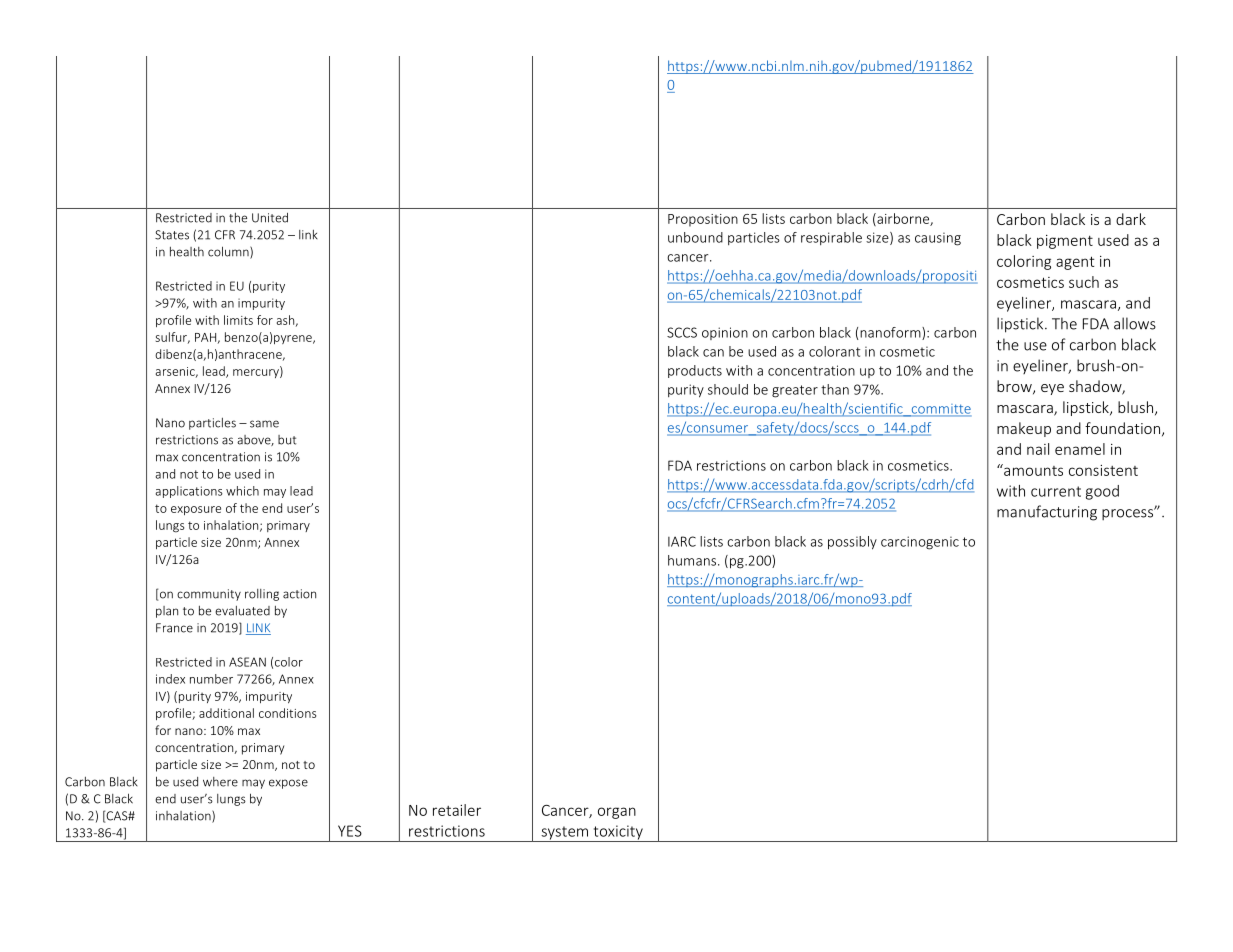 Image resolution: width=1233 pixels, height=952 pixels. I want to click on which, so click(242, 491).
